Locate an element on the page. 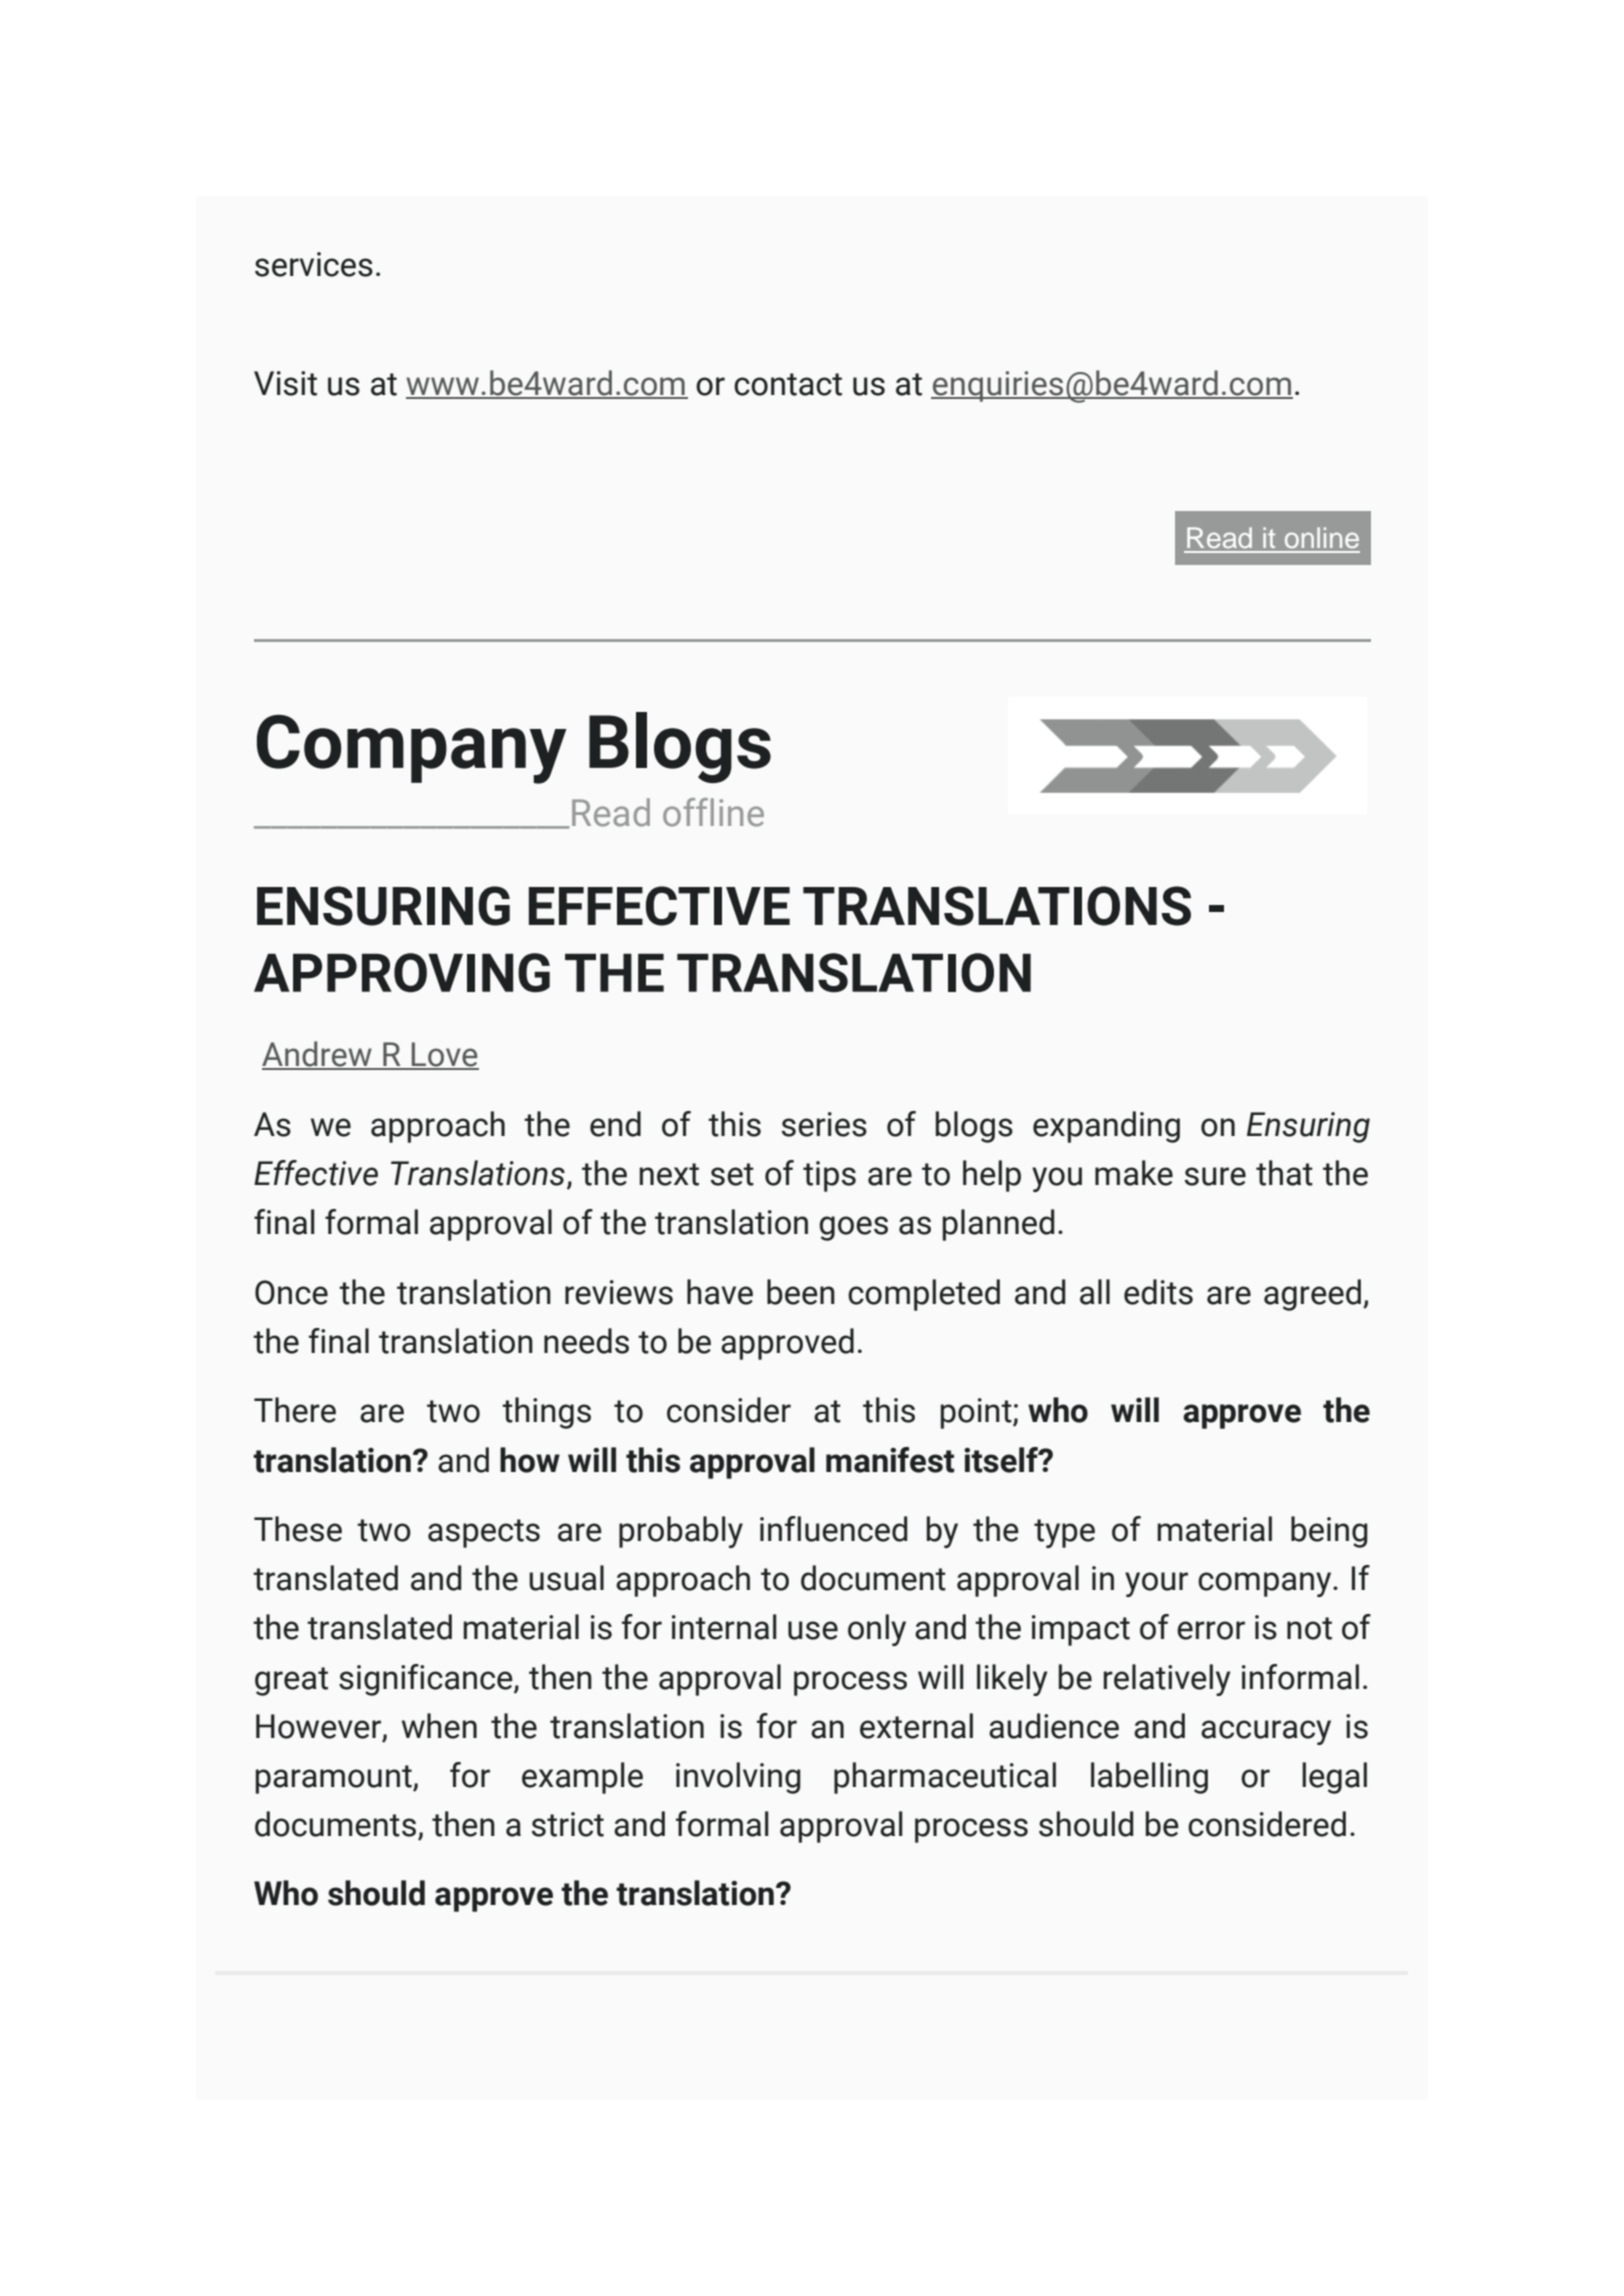 The image size is (1624, 2296). Love is located at coordinates (444, 1055).
